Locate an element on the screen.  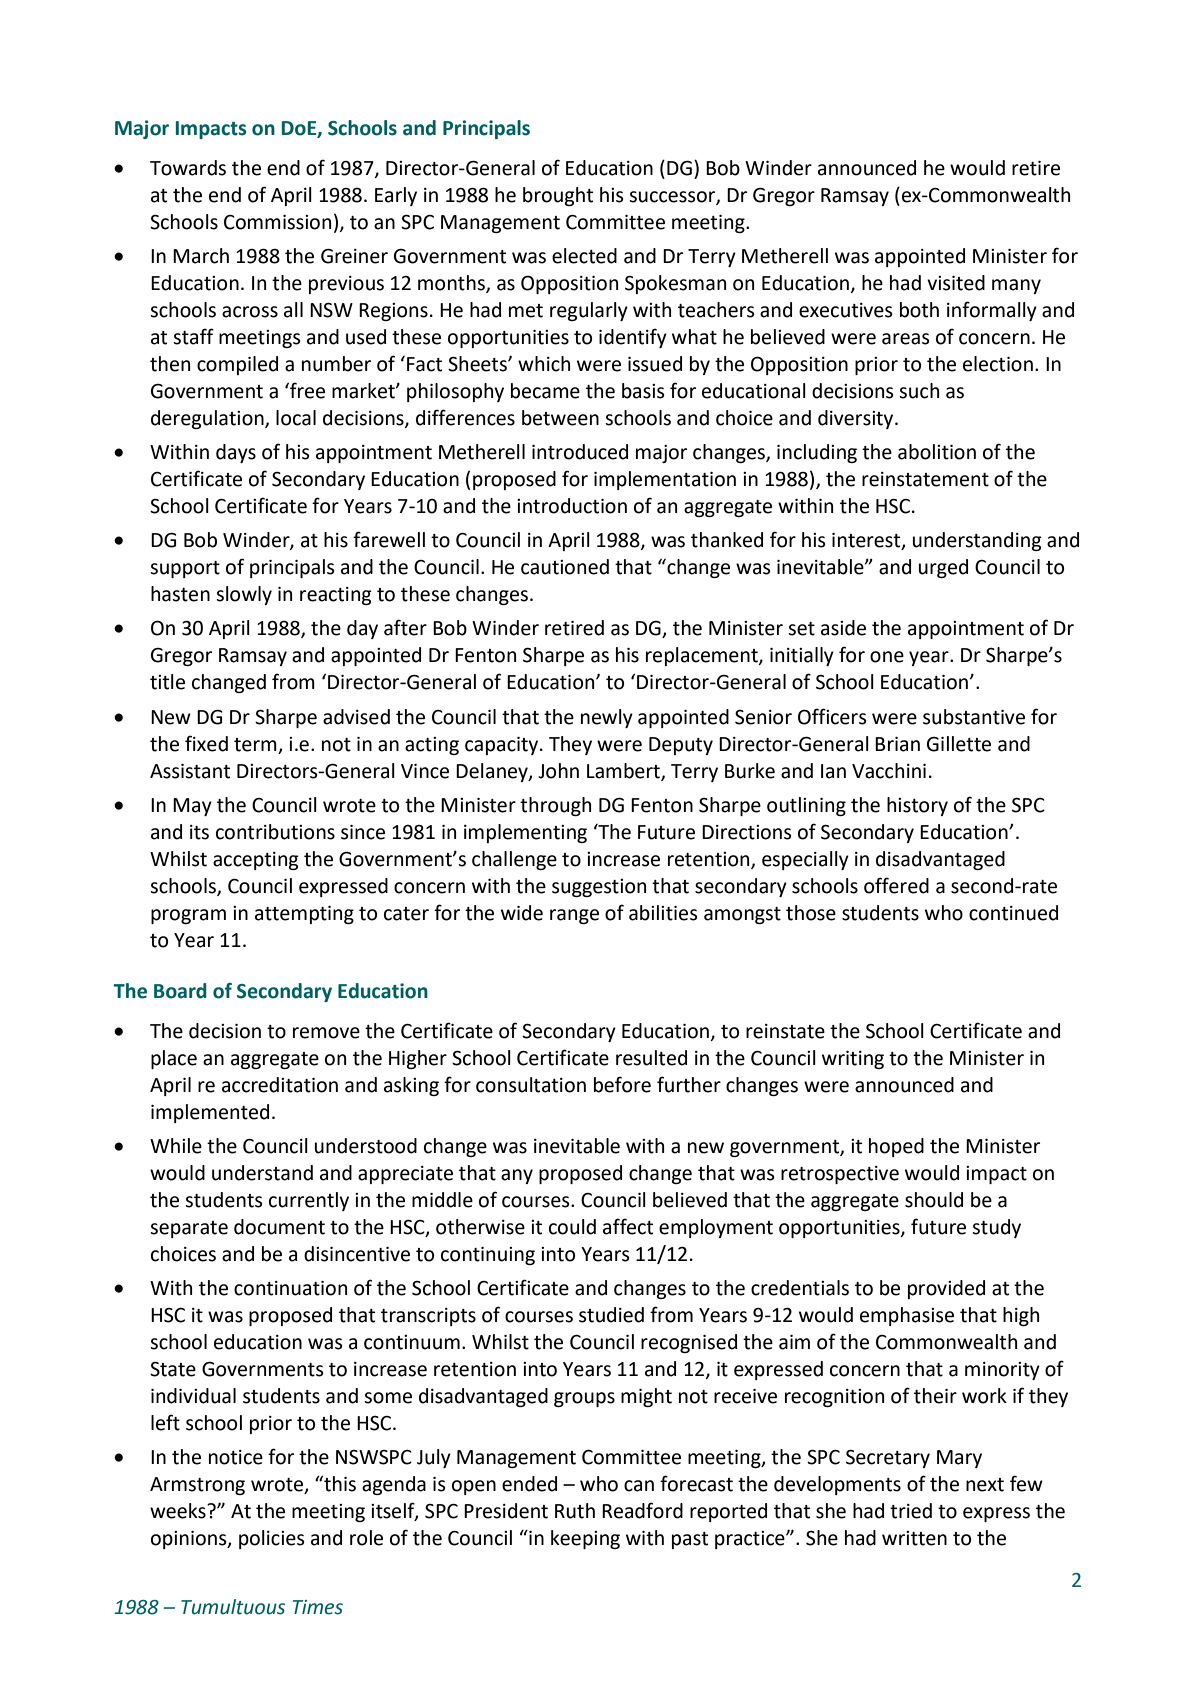
accreditation is located at coordinates (280, 1085).
